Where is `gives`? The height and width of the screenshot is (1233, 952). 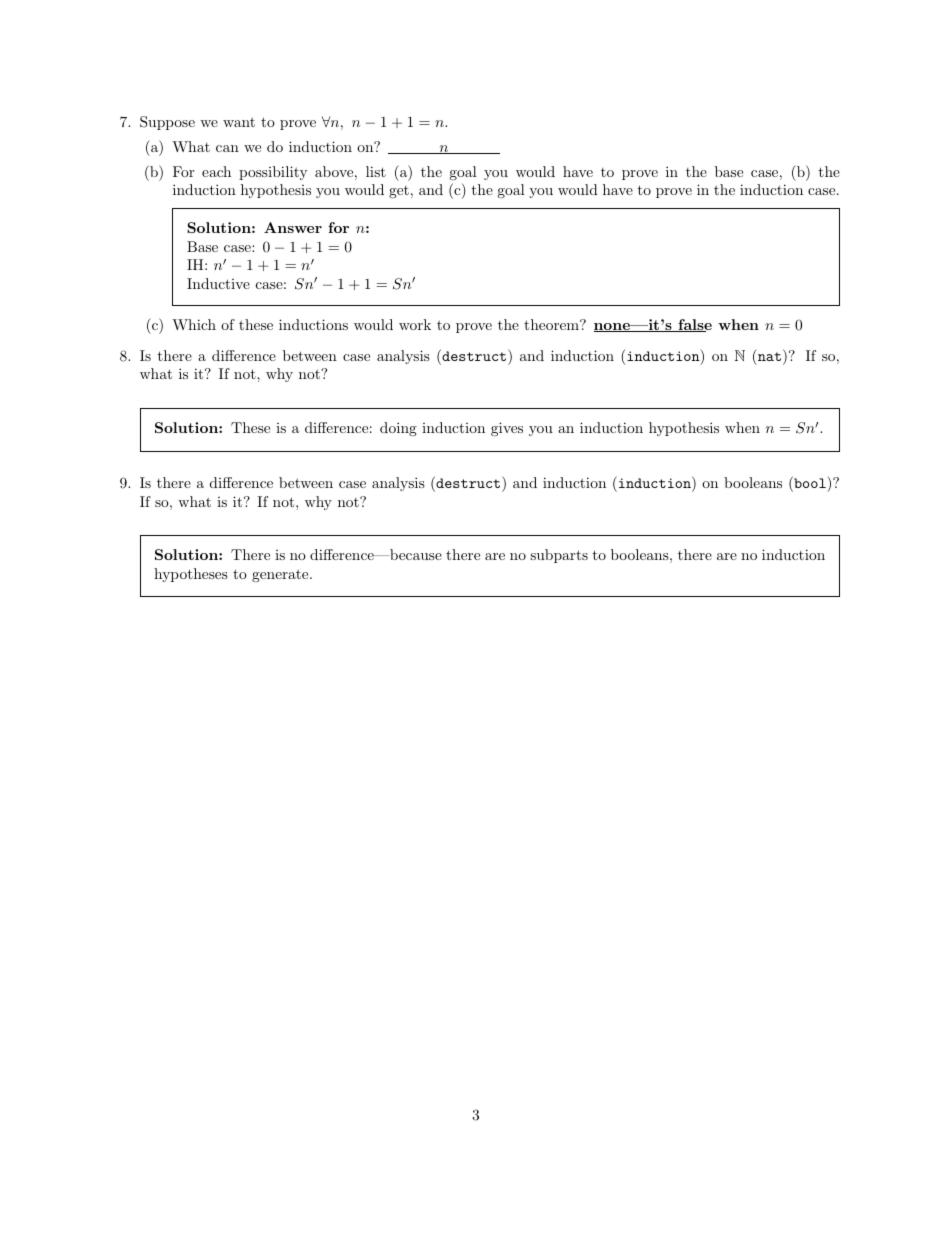
gives is located at coordinates (507, 429).
